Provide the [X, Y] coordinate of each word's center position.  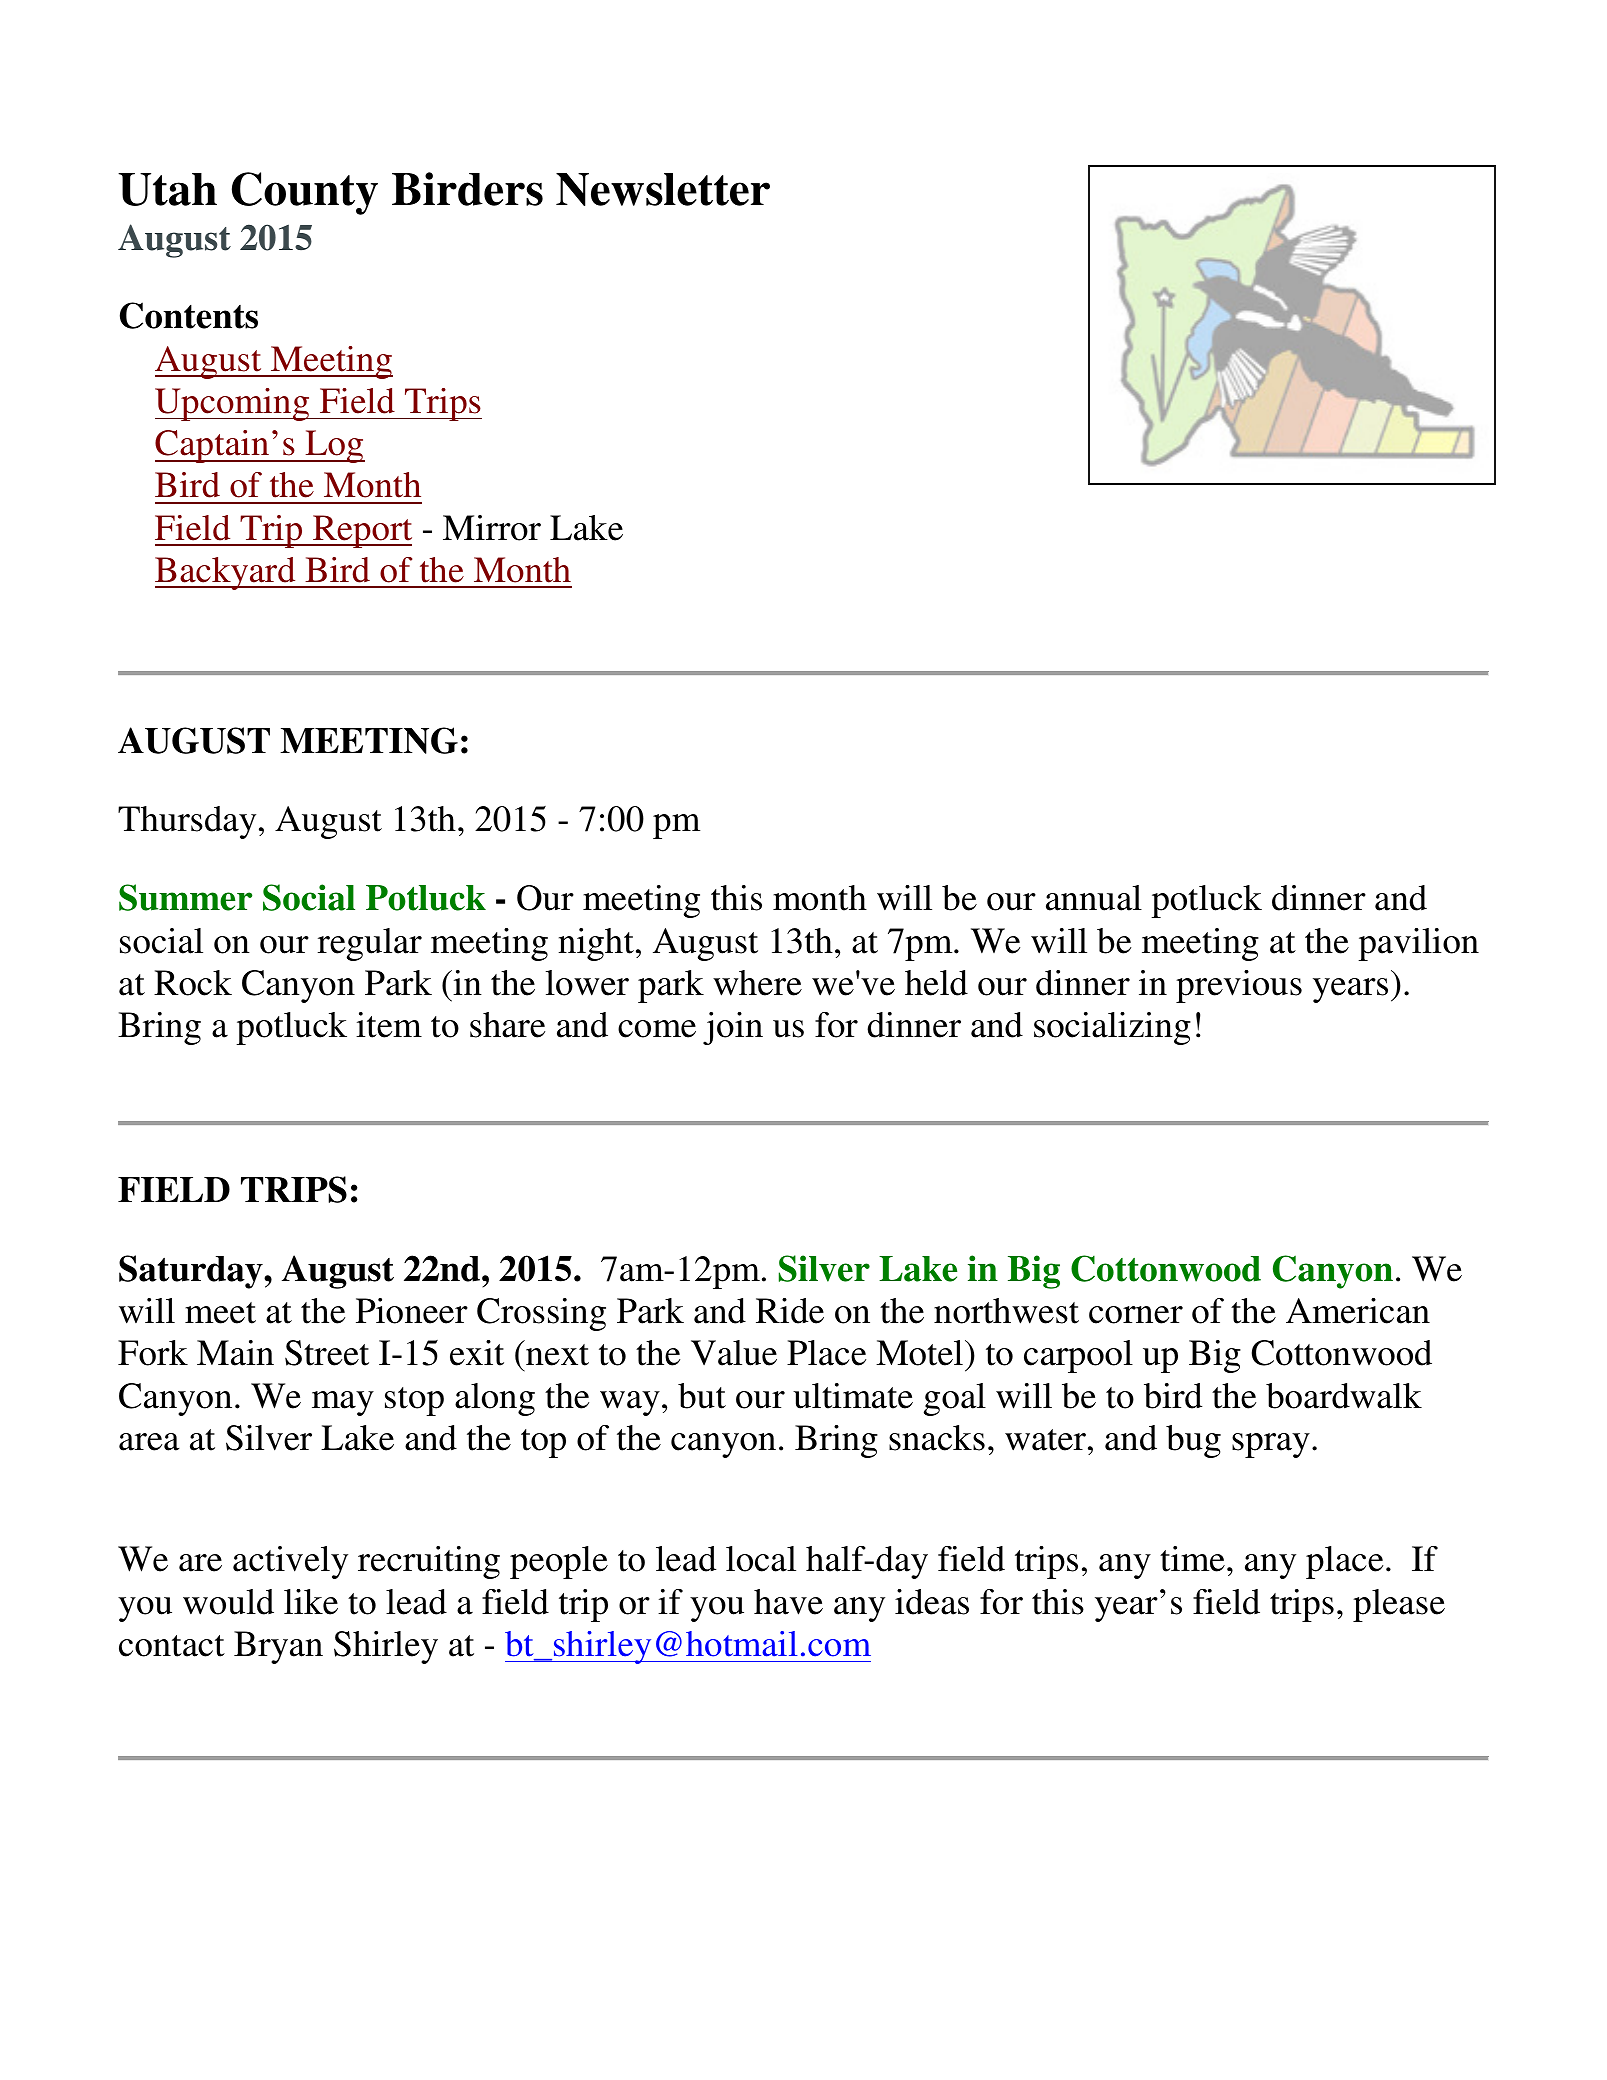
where [757, 983]
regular [370, 944]
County [305, 193]
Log [334, 446]
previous [1239, 986]
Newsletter [663, 189]
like [311, 1602]
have [788, 1602]
